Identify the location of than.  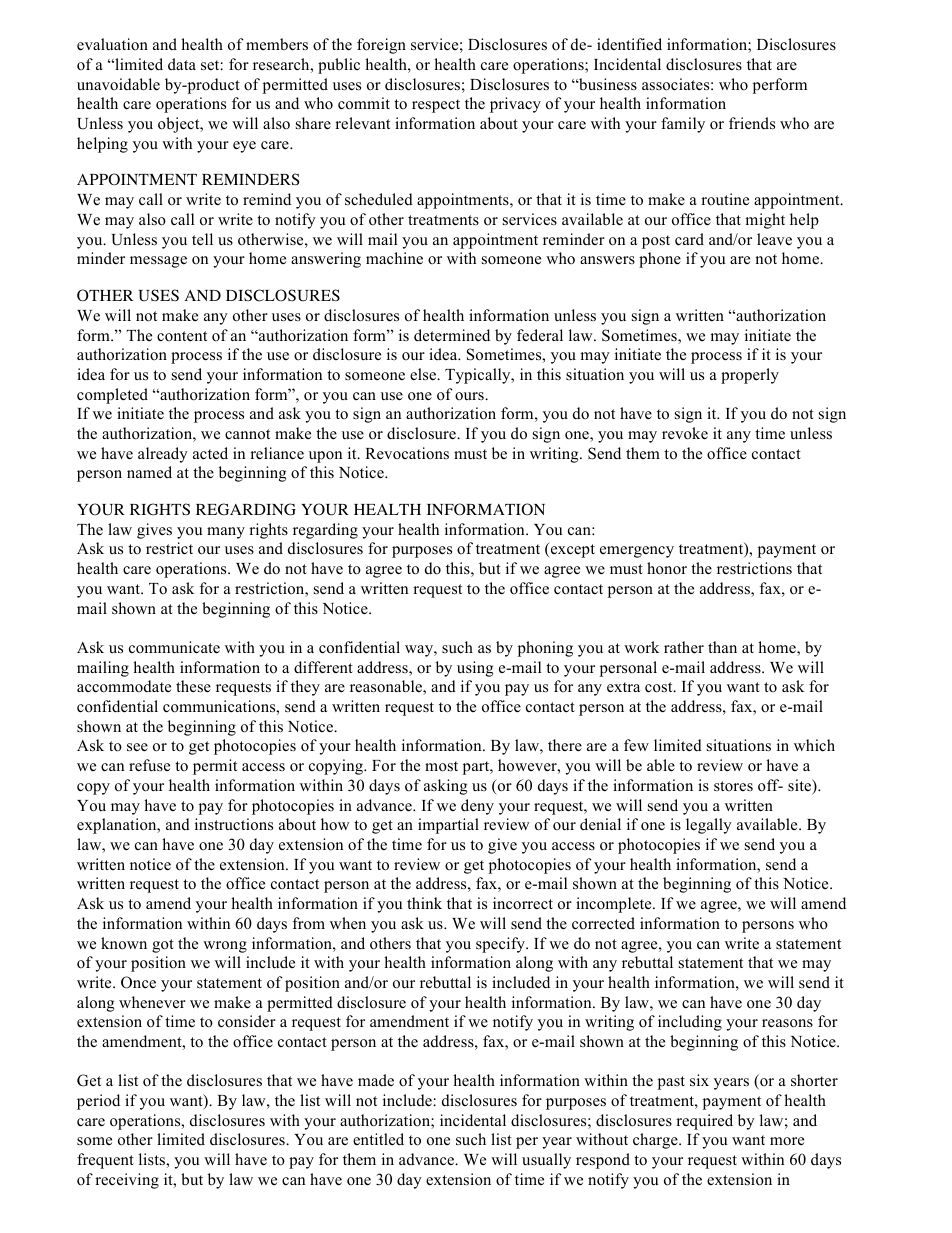
(722, 647).
